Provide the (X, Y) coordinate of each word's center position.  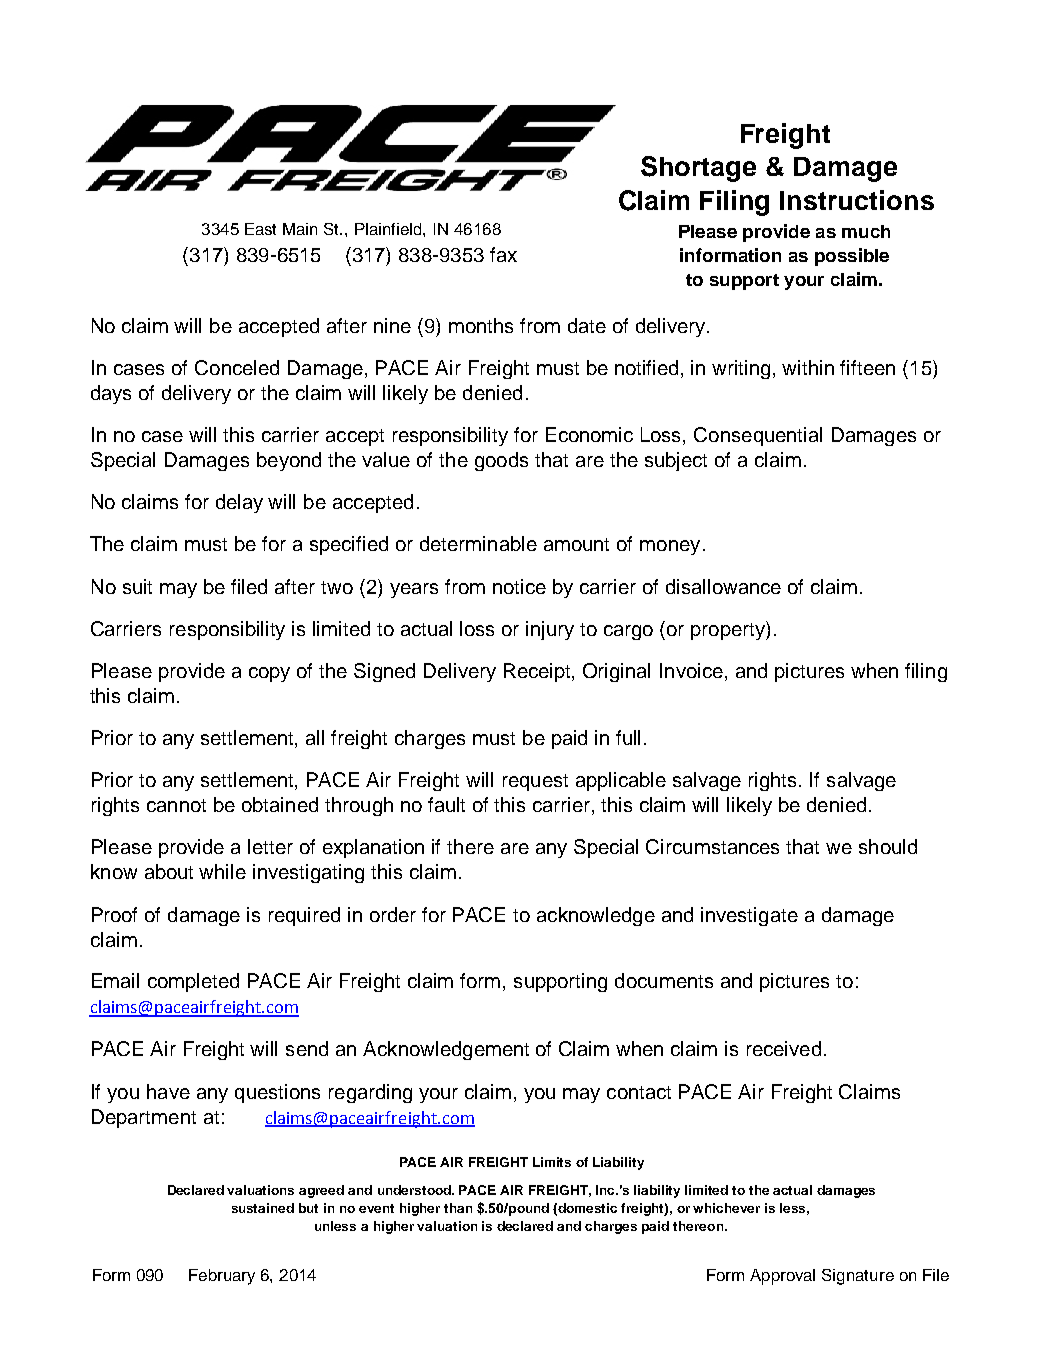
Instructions (857, 200)
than (458, 1208)
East (260, 229)
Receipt (538, 672)
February (222, 1277)
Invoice (691, 670)
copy (269, 674)
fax (503, 254)
